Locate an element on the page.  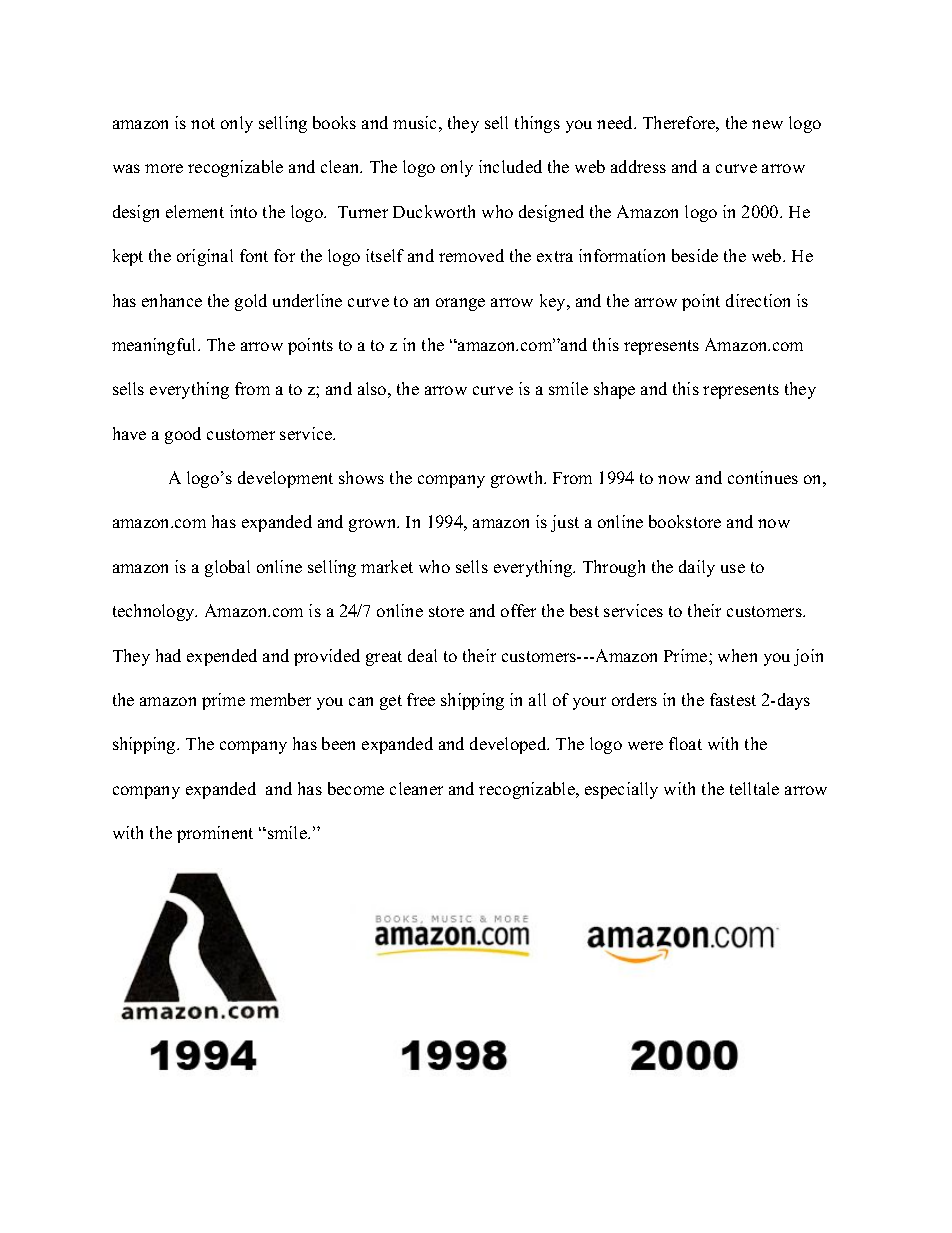
included is located at coordinates (510, 166).
